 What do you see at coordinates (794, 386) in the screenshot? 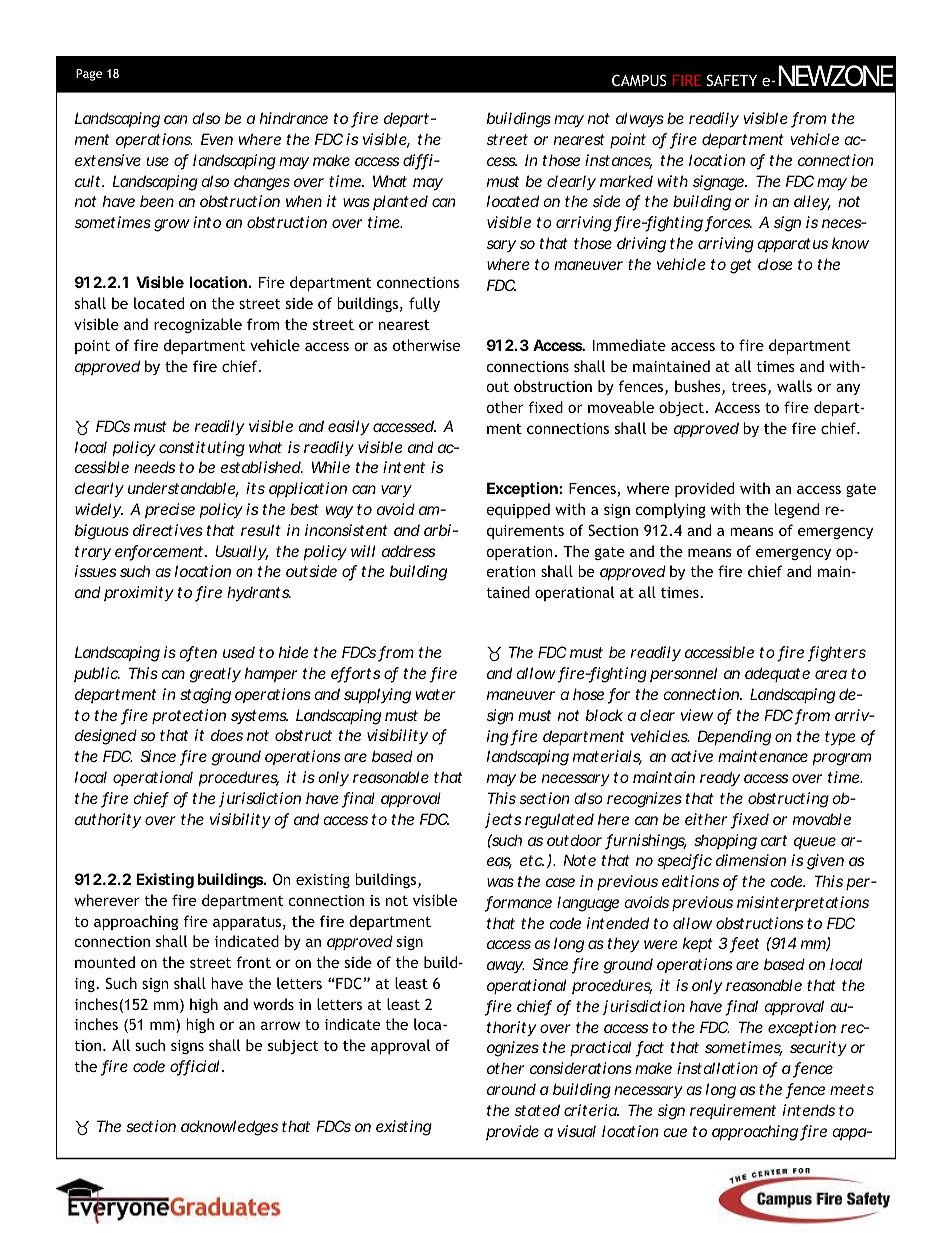
I see `walls` at bounding box center [794, 386].
